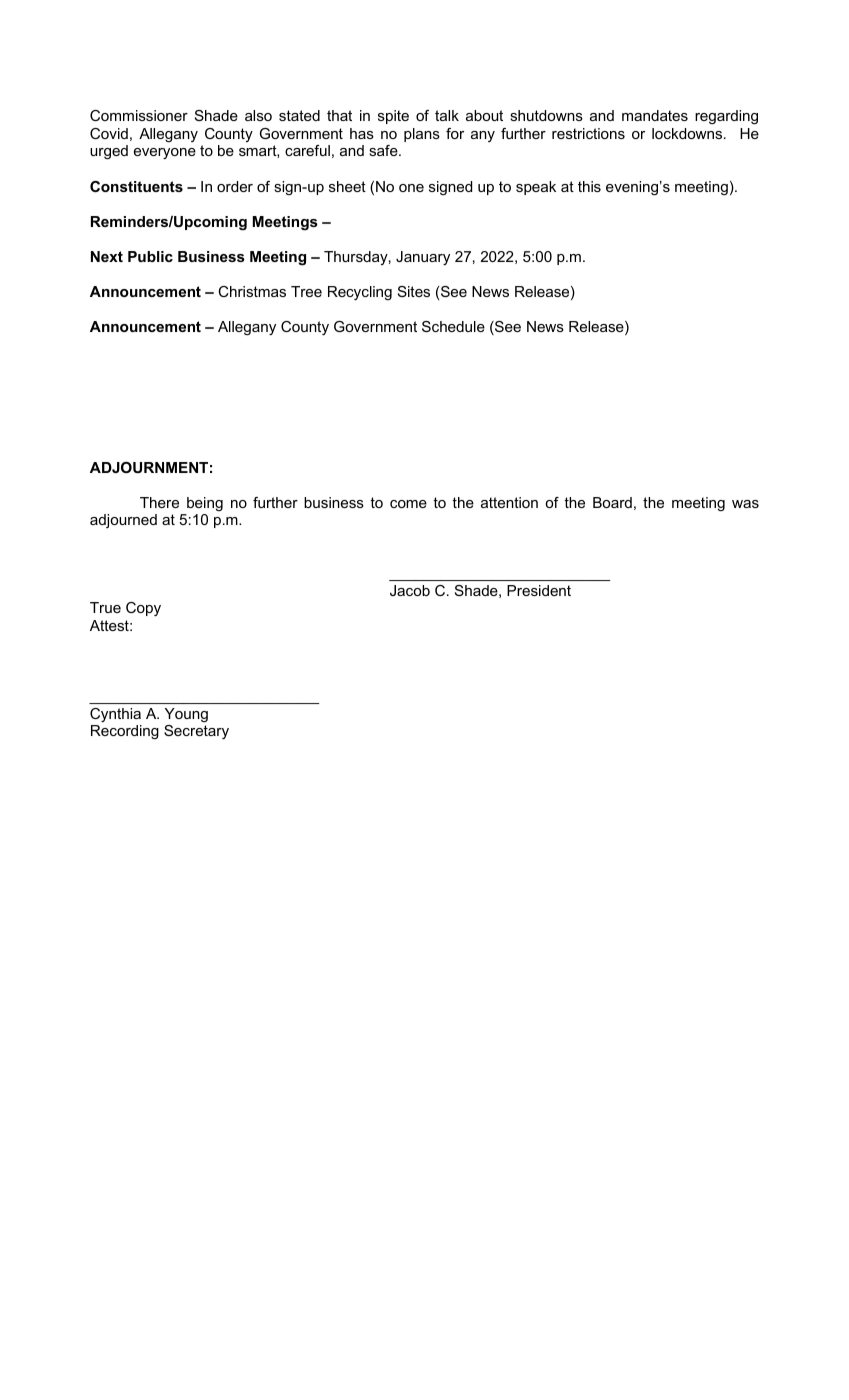  Describe the element at coordinates (186, 715) in the document. I see `Young` at that location.
